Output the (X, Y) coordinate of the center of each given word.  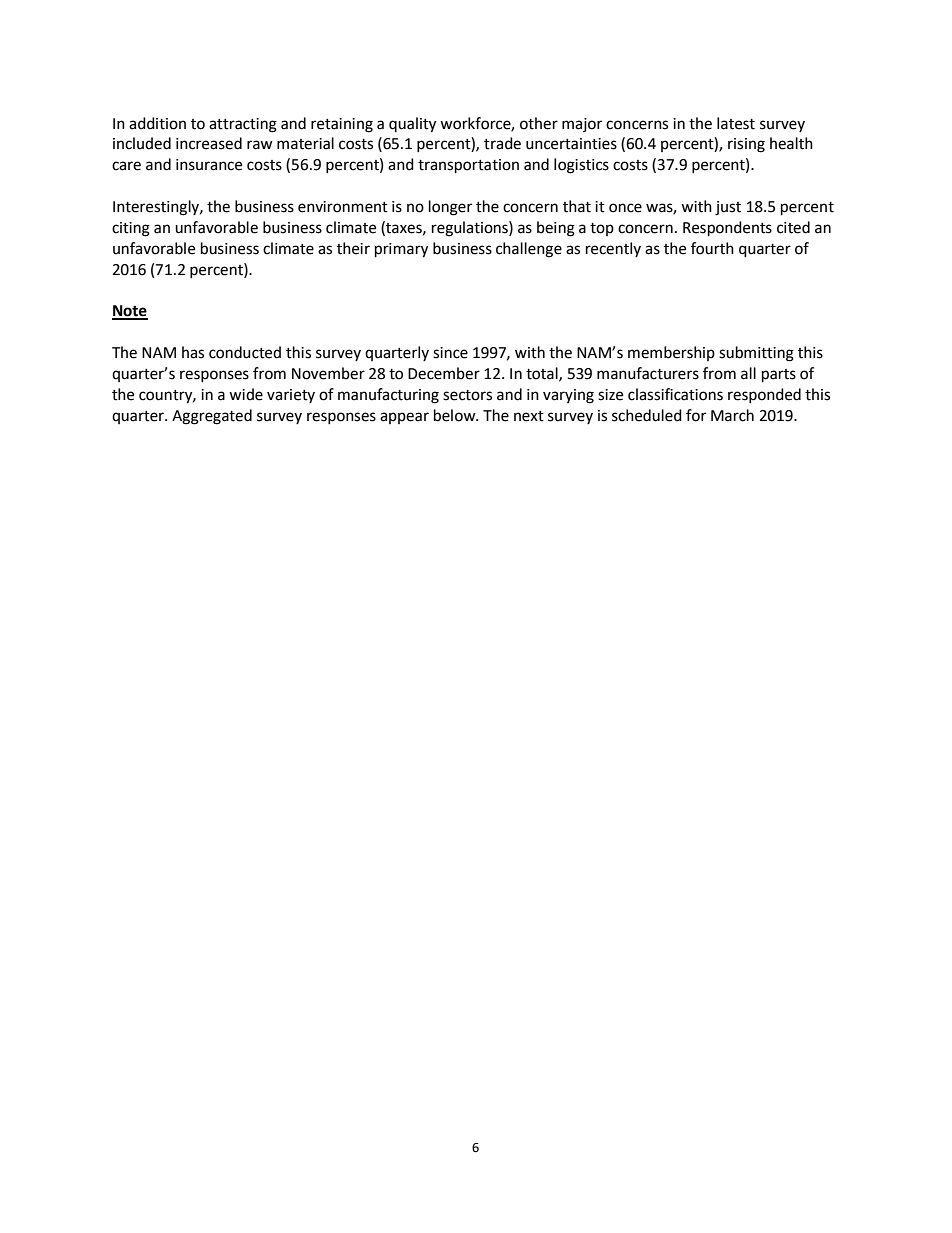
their (353, 248)
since (450, 353)
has (193, 352)
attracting (243, 125)
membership (671, 353)
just (728, 208)
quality (412, 125)
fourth (712, 248)
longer (450, 208)
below (456, 415)
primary (401, 250)
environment (343, 207)
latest (736, 123)
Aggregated (212, 417)
